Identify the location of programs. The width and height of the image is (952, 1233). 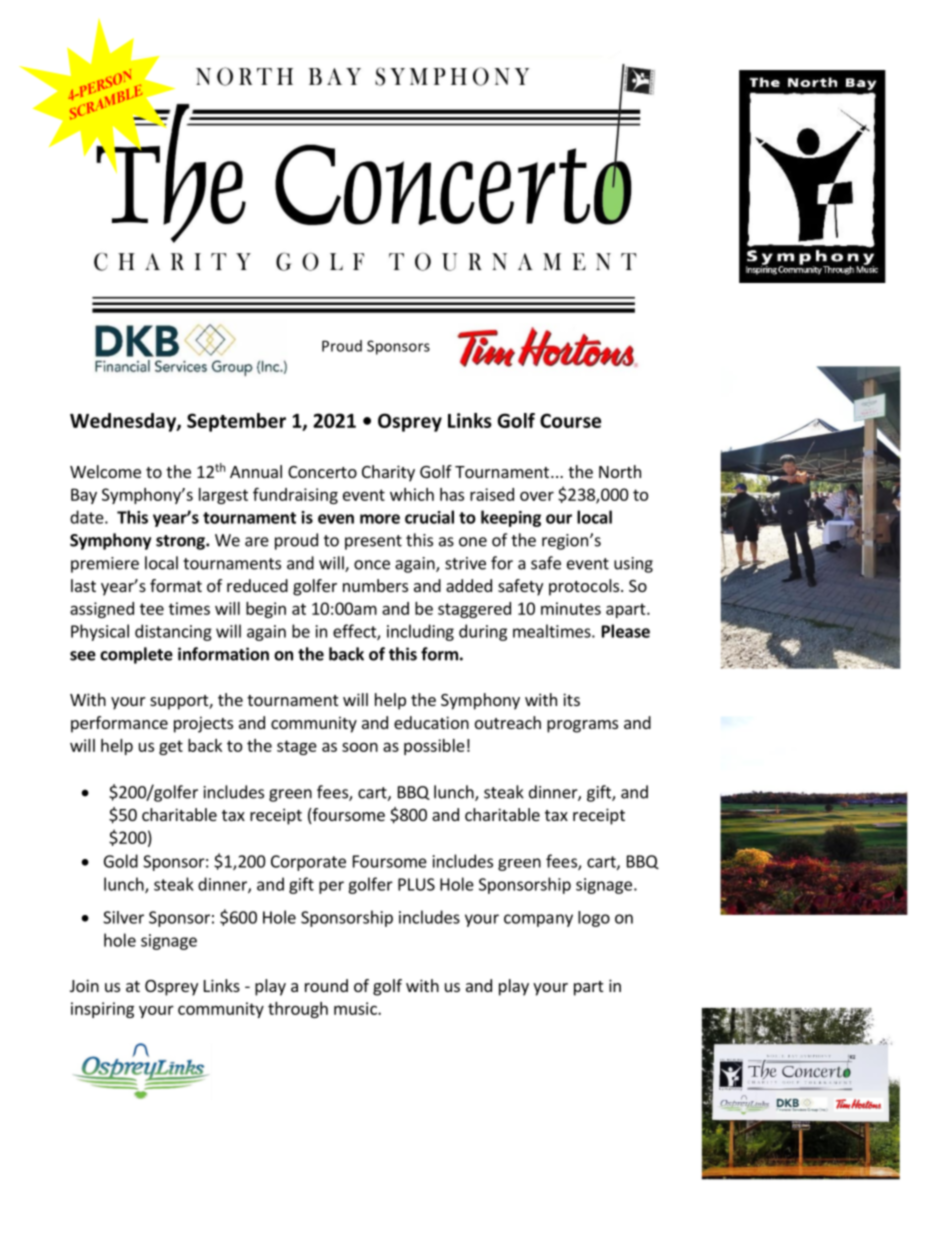
(582, 726).
